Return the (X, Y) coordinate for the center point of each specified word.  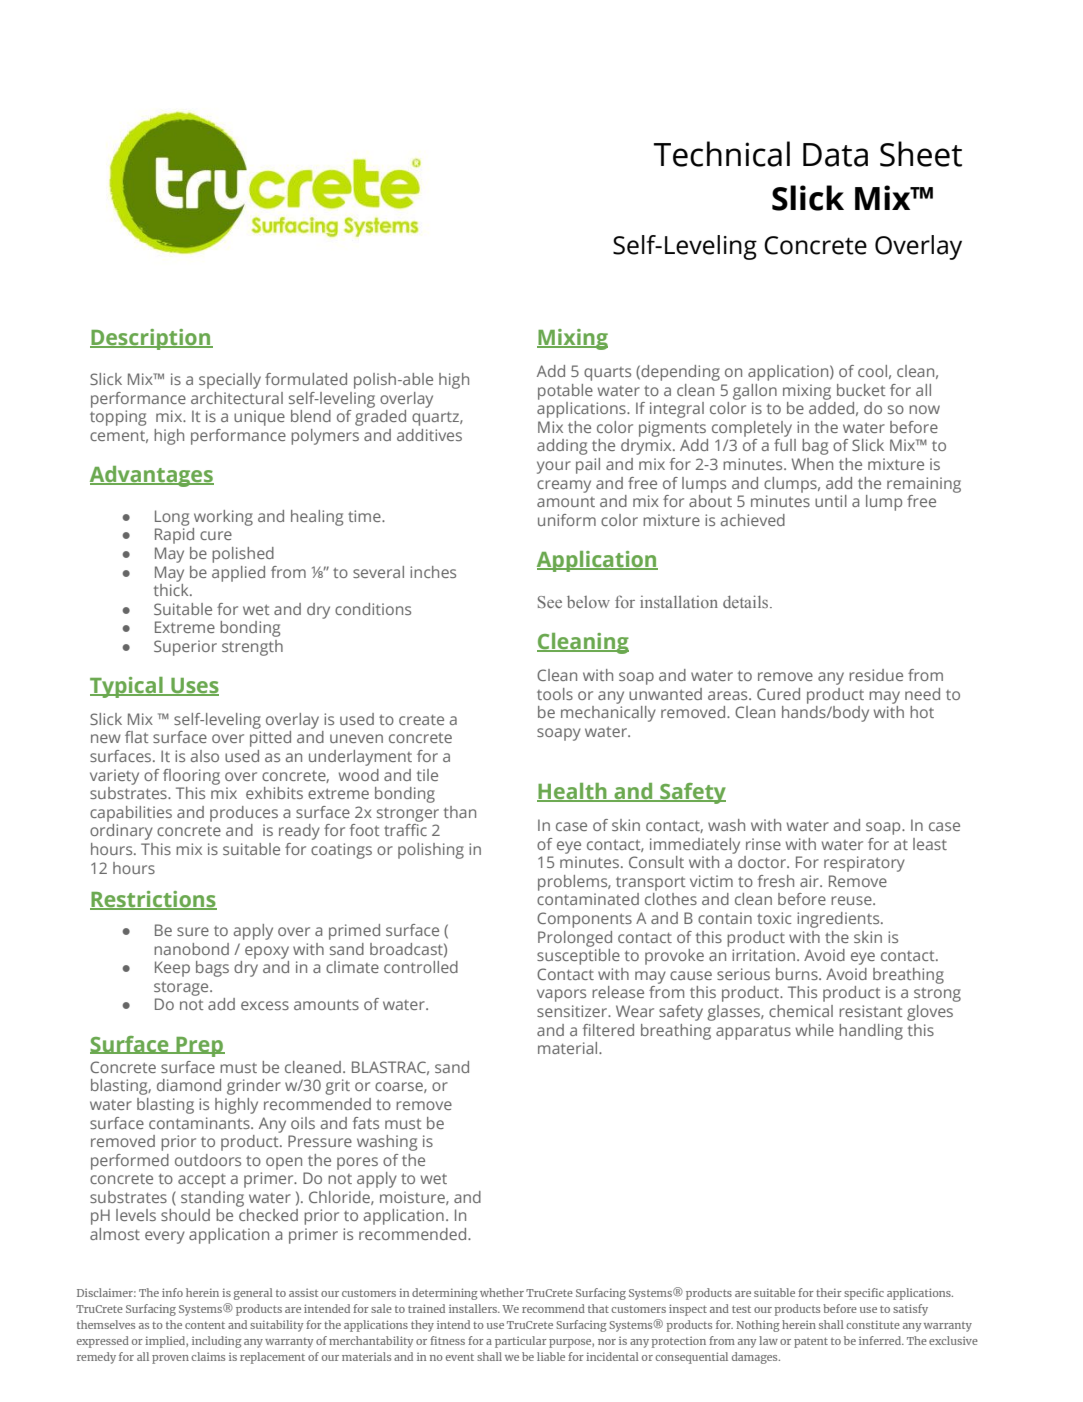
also (205, 756)
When (812, 464)
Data (835, 155)
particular (521, 1342)
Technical (722, 154)
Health (573, 792)
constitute (873, 1324)
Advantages (152, 476)
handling (871, 1032)
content (205, 1325)
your (554, 467)
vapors (561, 995)
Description (151, 339)
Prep (199, 1047)
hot (922, 712)
